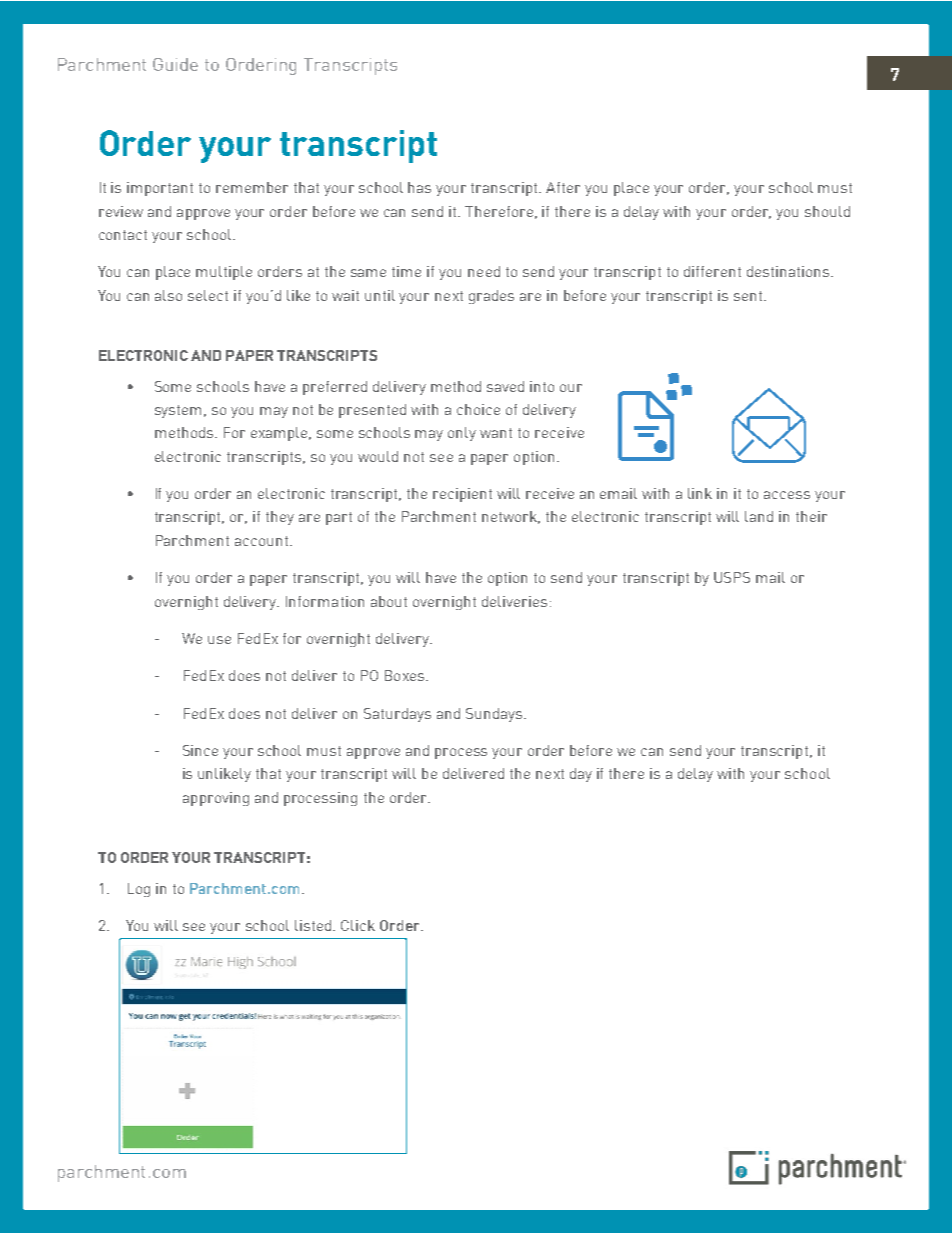  I want to click on select, so click(208, 295).
